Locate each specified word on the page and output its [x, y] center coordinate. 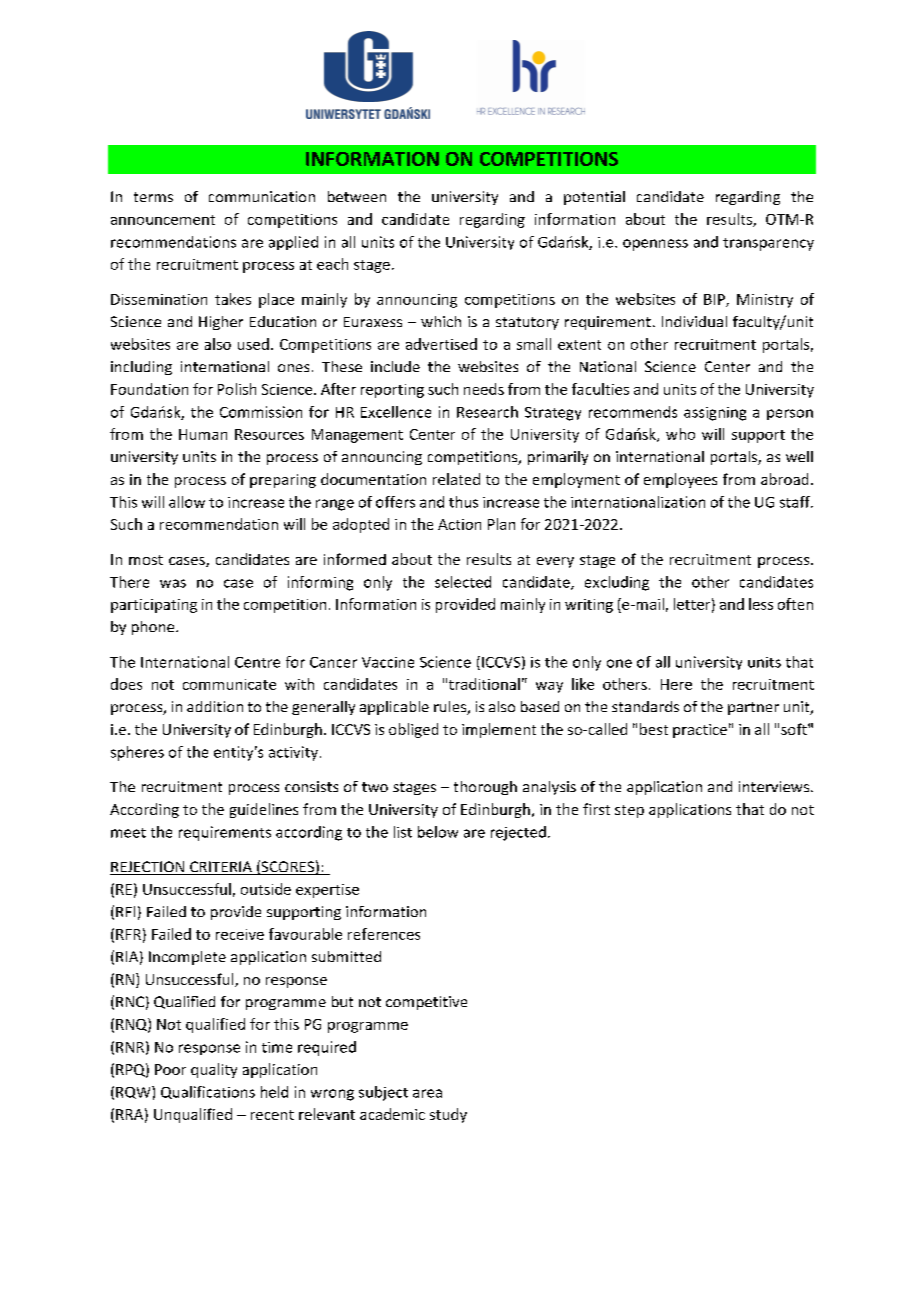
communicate [229, 684]
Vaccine [388, 662]
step [629, 811]
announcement [163, 220]
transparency [768, 244]
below [438, 832]
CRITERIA [221, 868]
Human [203, 434]
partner [753, 708]
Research [487, 412]
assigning [715, 414]
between [357, 196]
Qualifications [208, 1092]
